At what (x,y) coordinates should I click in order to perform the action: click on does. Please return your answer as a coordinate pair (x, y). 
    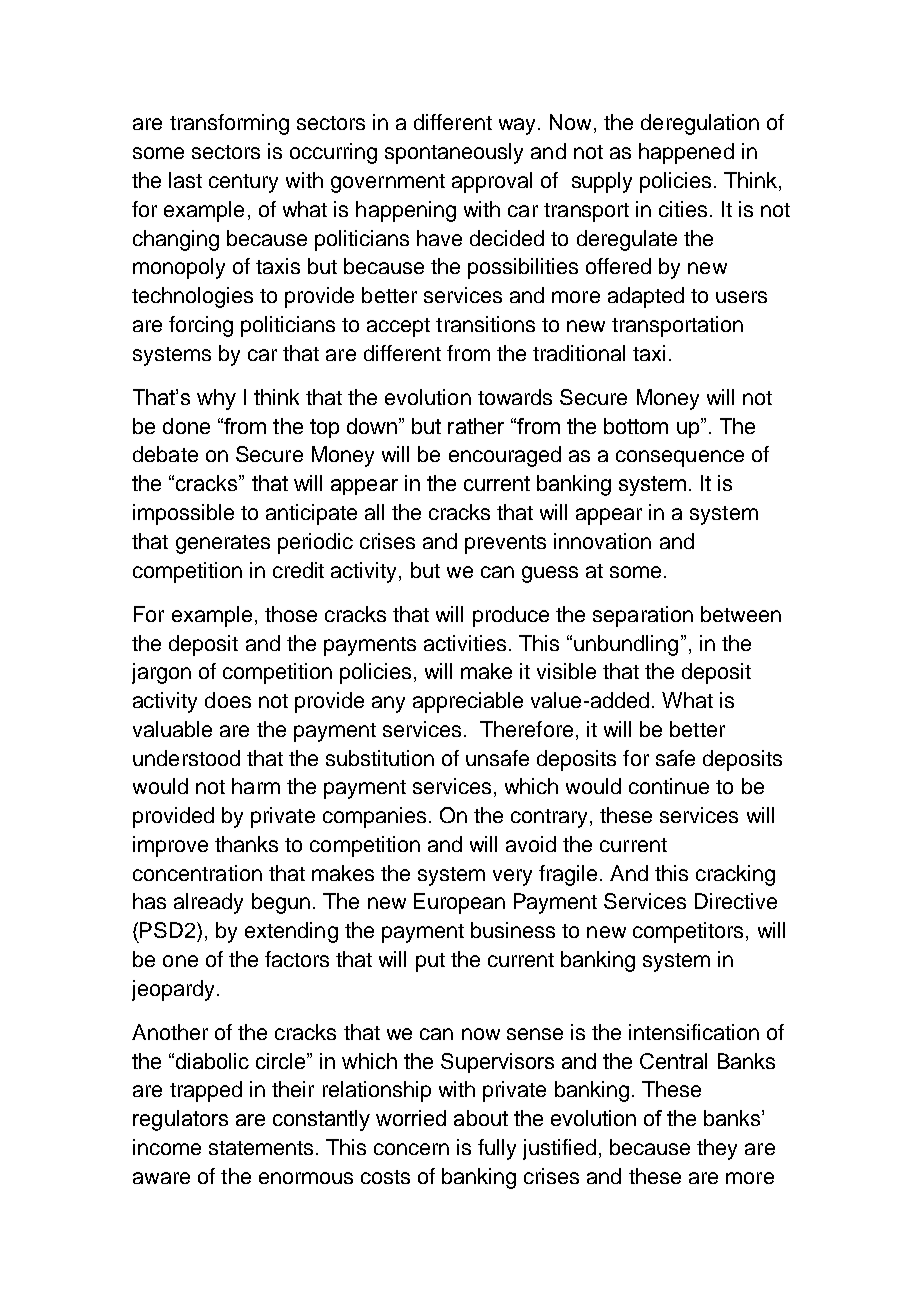
    Looking at the image, I should click on (228, 700).
